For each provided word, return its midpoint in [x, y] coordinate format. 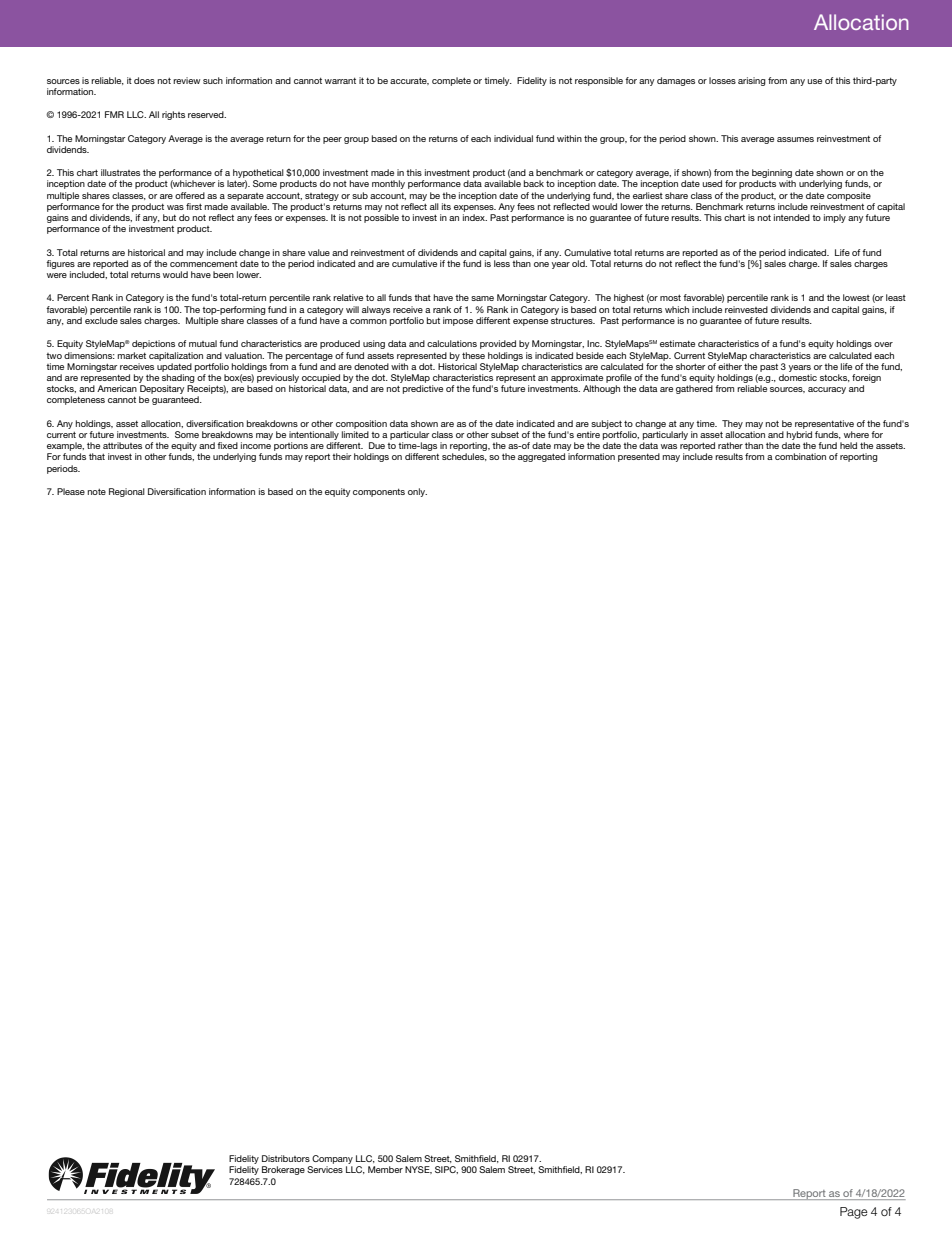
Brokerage [283, 1170]
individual [513, 138]
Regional [127, 492]
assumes [795, 139]
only [417, 492]
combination [800, 456]
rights [173, 115]
